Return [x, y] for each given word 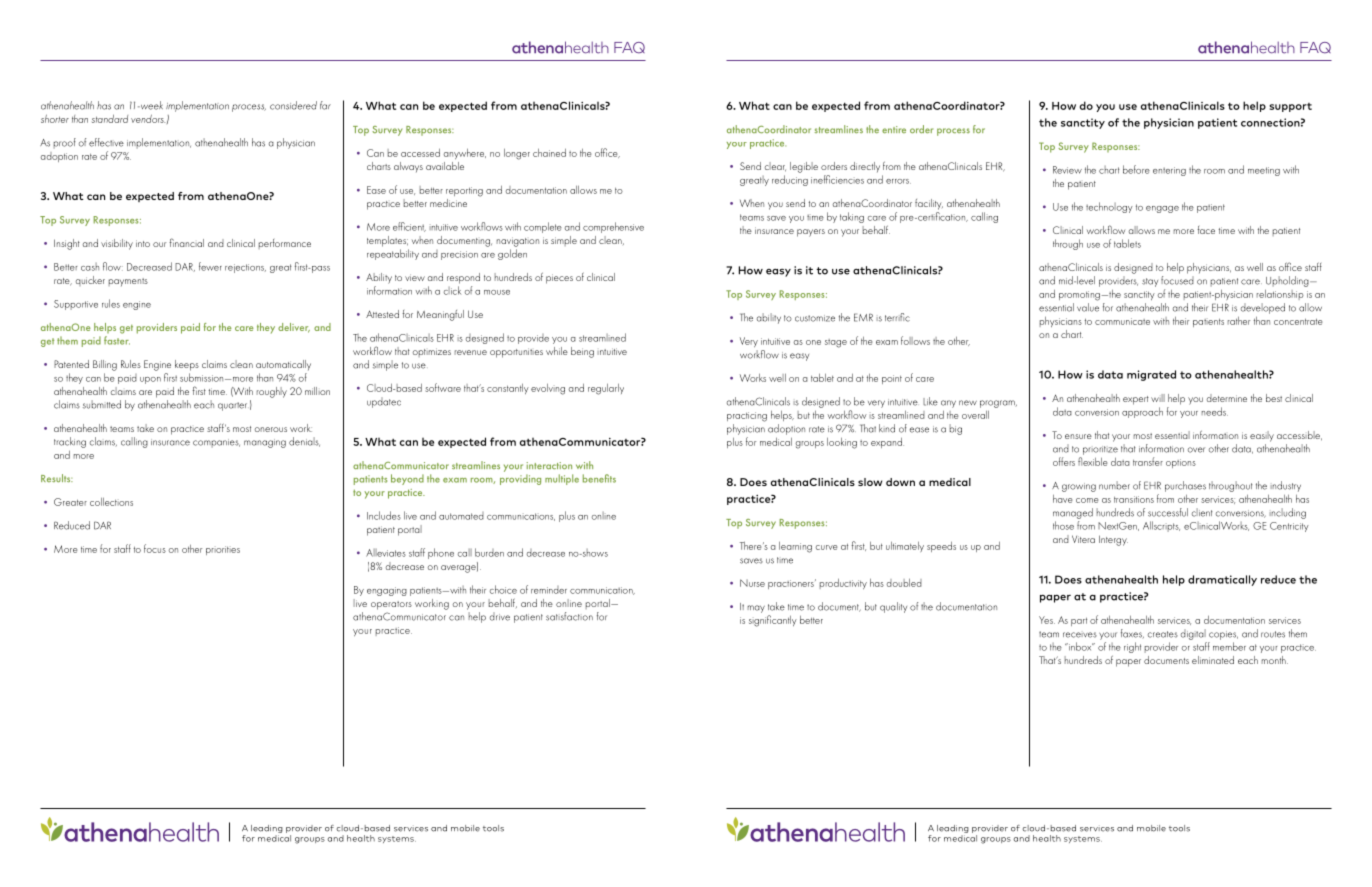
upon [150, 380]
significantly [773, 621]
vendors [148, 119]
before [1136, 169]
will [1158, 398]
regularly [606, 389]
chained [549, 153]
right [1132, 647]
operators [391, 605]
